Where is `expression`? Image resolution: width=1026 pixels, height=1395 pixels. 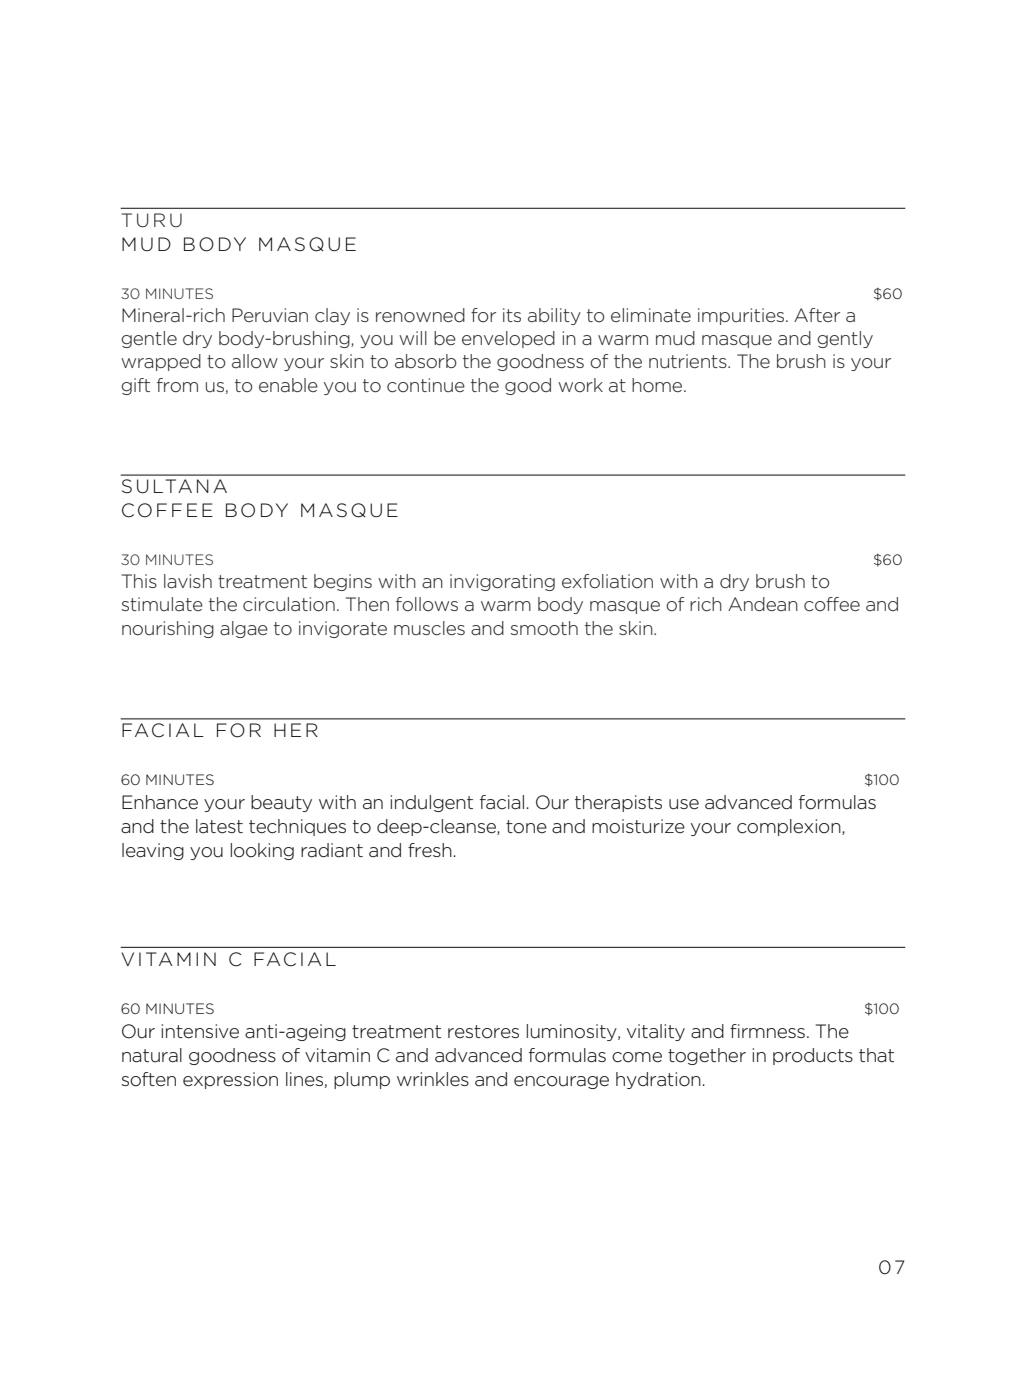 expression is located at coordinates (230, 1080).
